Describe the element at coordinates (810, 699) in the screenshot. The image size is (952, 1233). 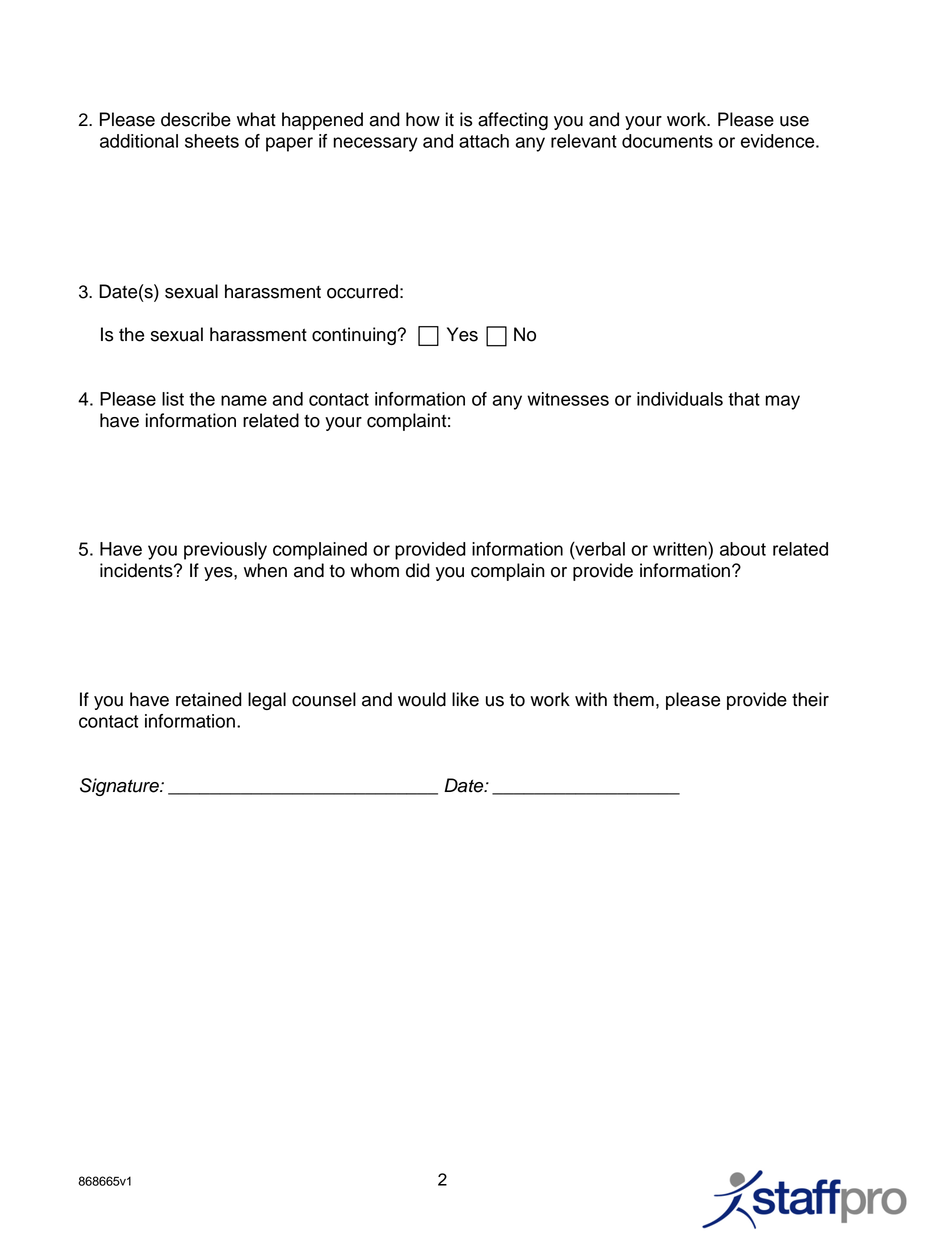
I see `their` at that location.
